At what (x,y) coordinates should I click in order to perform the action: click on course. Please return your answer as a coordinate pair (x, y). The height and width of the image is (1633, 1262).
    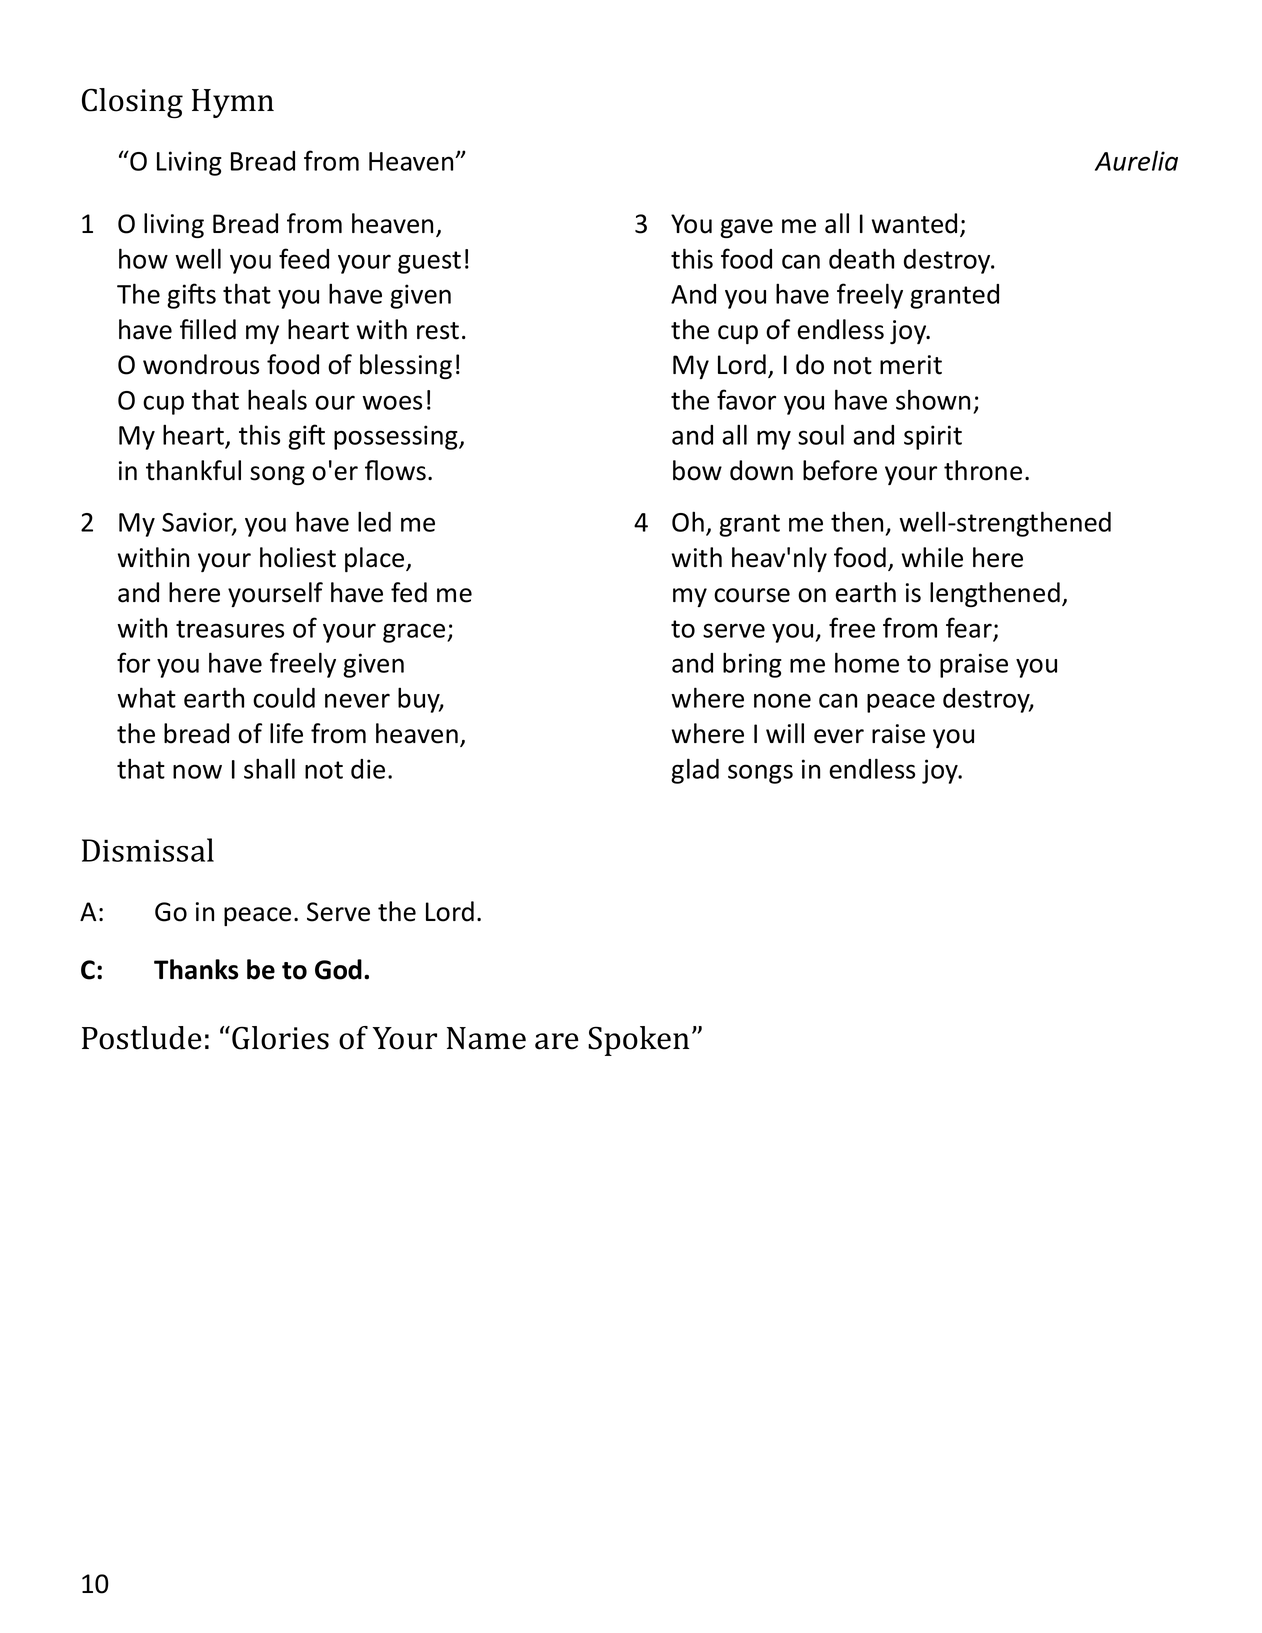
    Looking at the image, I should click on (752, 595).
